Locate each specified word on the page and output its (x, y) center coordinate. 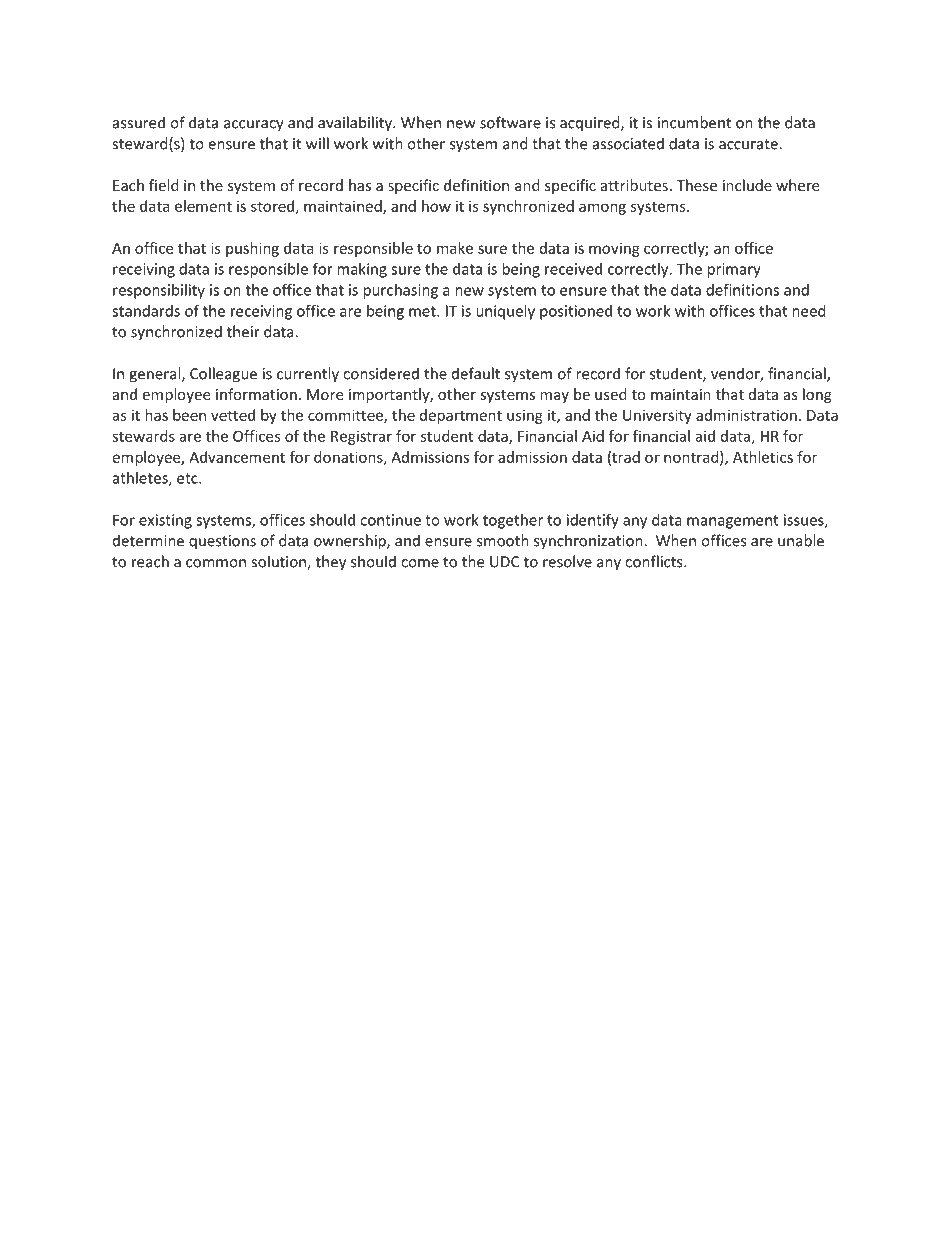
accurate (749, 144)
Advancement (237, 457)
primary (734, 270)
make (455, 248)
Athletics (763, 457)
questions (222, 542)
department (461, 416)
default (476, 373)
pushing (252, 249)
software (510, 122)
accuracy (254, 126)
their (243, 331)
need (809, 311)
